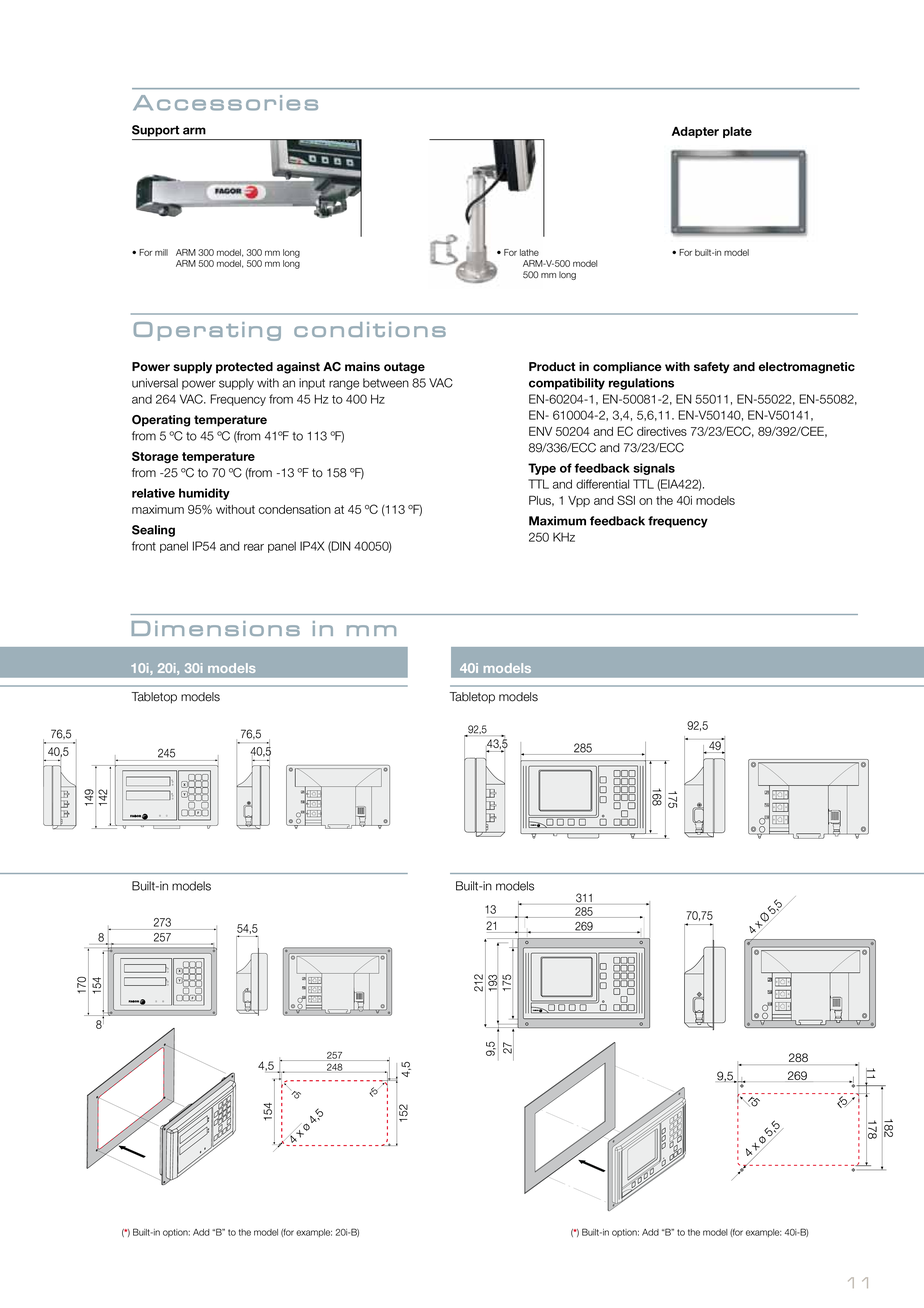  What do you see at coordinates (540, 431) in the screenshot?
I see `ENV` at bounding box center [540, 431].
